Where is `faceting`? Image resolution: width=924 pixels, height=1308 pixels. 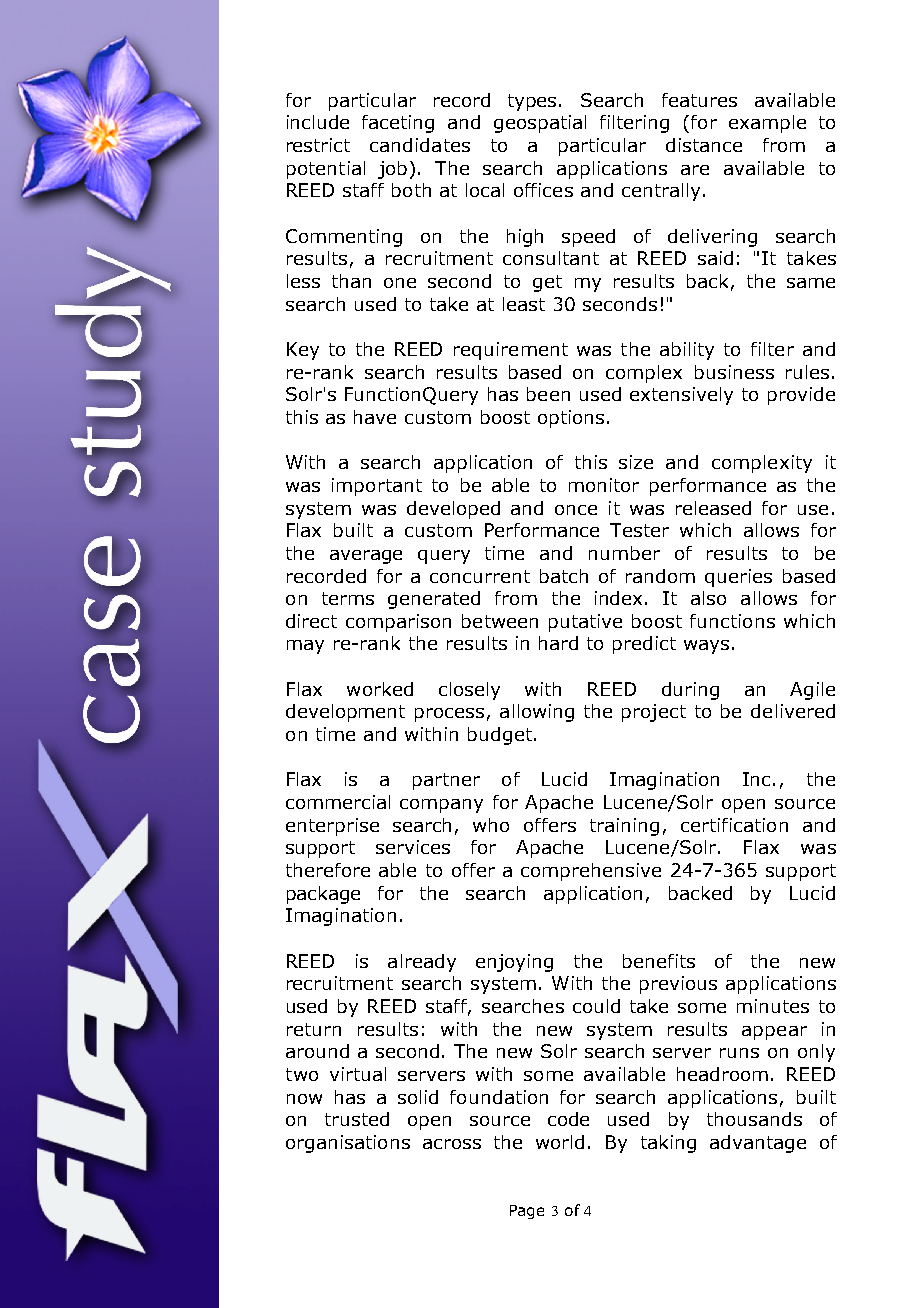
faceting is located at coordinates (398, 124).
